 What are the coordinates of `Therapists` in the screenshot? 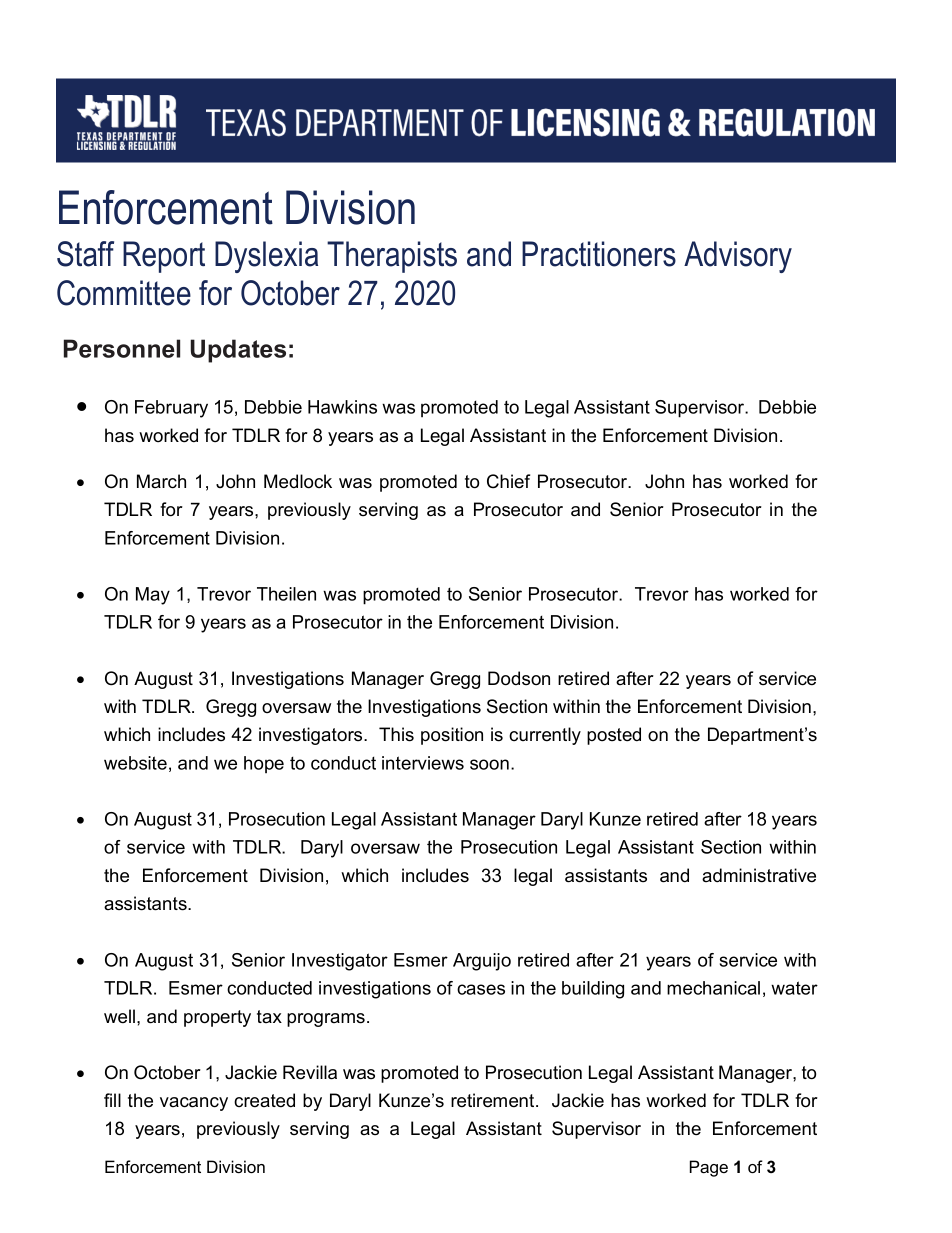 It's located at (392, 257).
